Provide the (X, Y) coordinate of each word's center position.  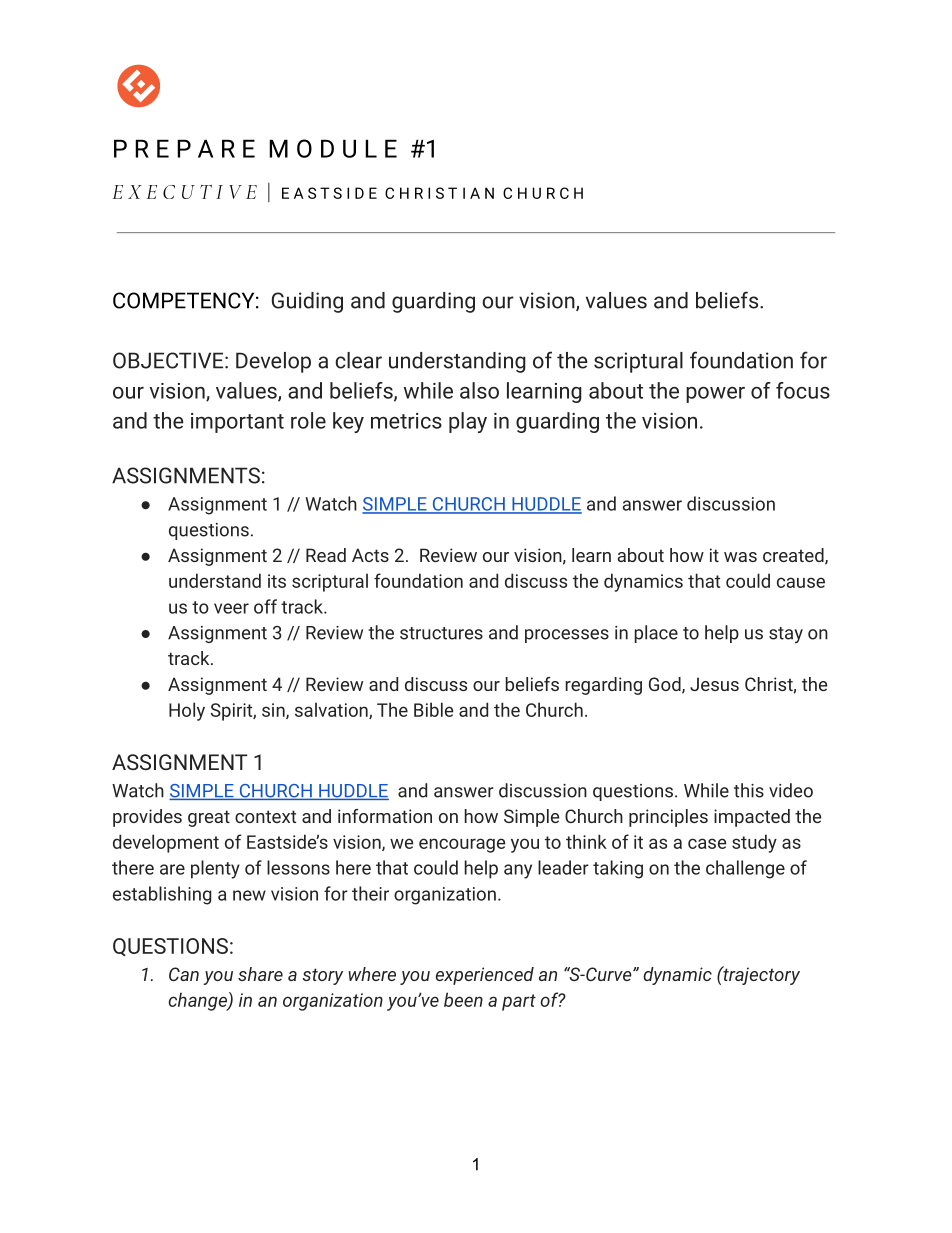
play (468, 422)
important (237, 423)
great (209, 818)
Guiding (307, 302)
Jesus (714, 684)
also (479, 390)
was (740, 557)
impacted (752, 818)
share (260, 974)
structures (441, 633)
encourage (462, 845)
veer (231, 608)
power (715, 395)
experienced (485, 976)
